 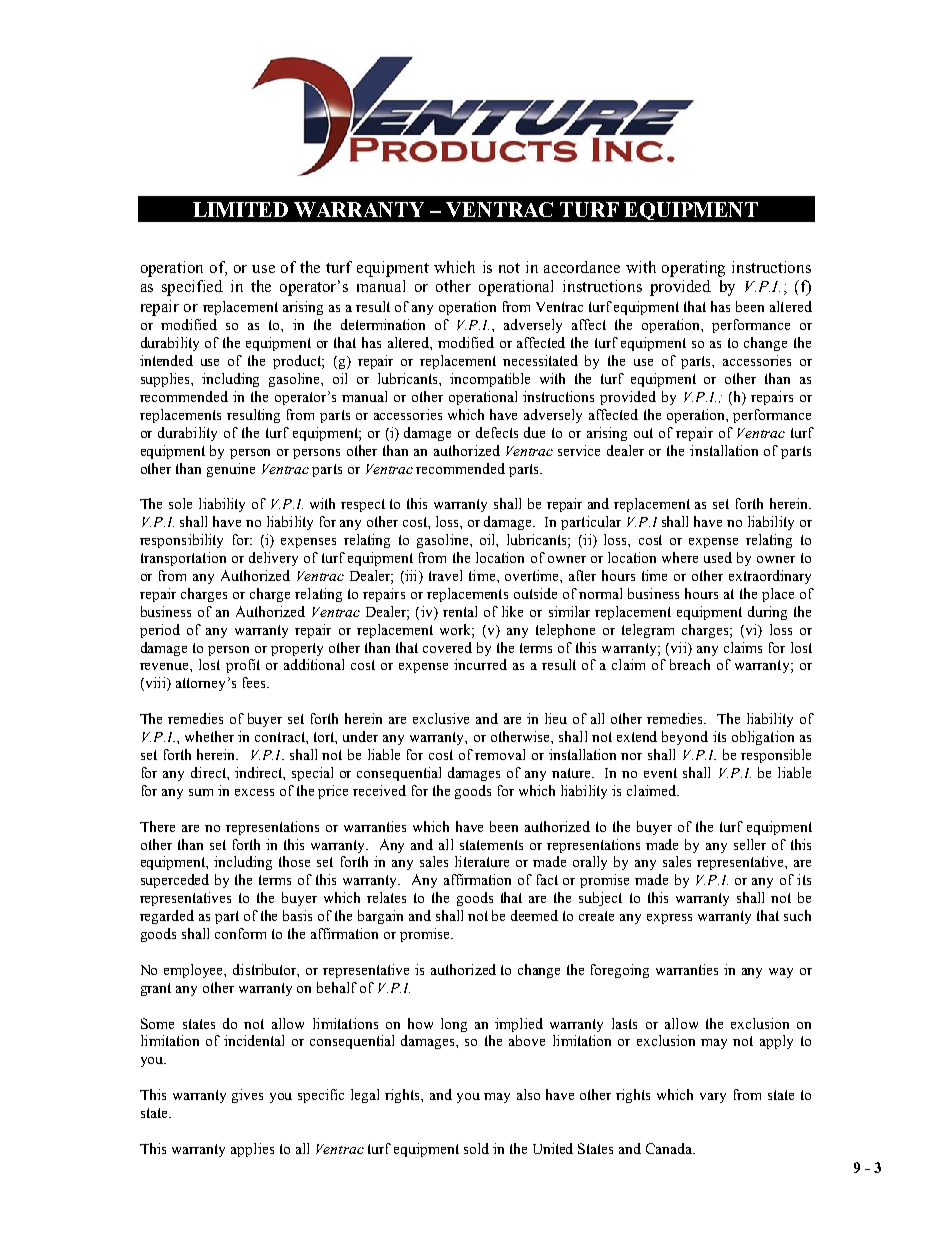 What do you see at coordinates (693, 269) in the screenshot?
I see `operating` at bounding box center [693, 269].
